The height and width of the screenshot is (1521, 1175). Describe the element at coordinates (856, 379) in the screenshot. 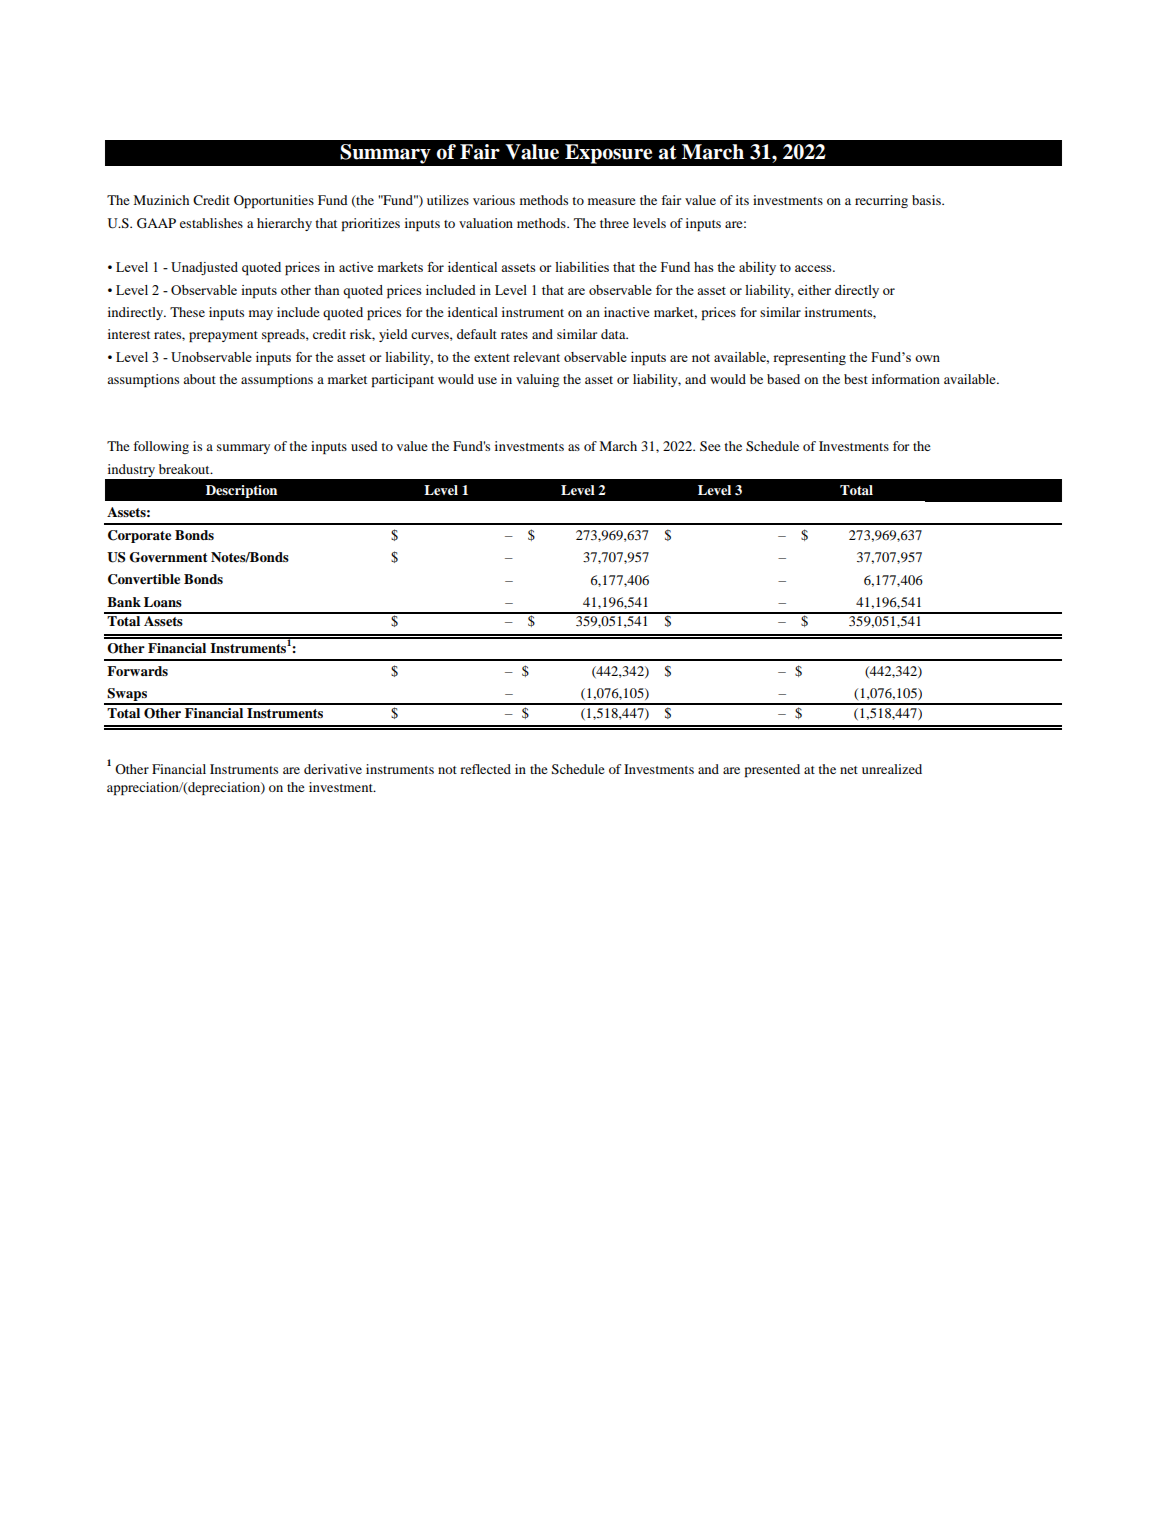

I see `best` at that location.
